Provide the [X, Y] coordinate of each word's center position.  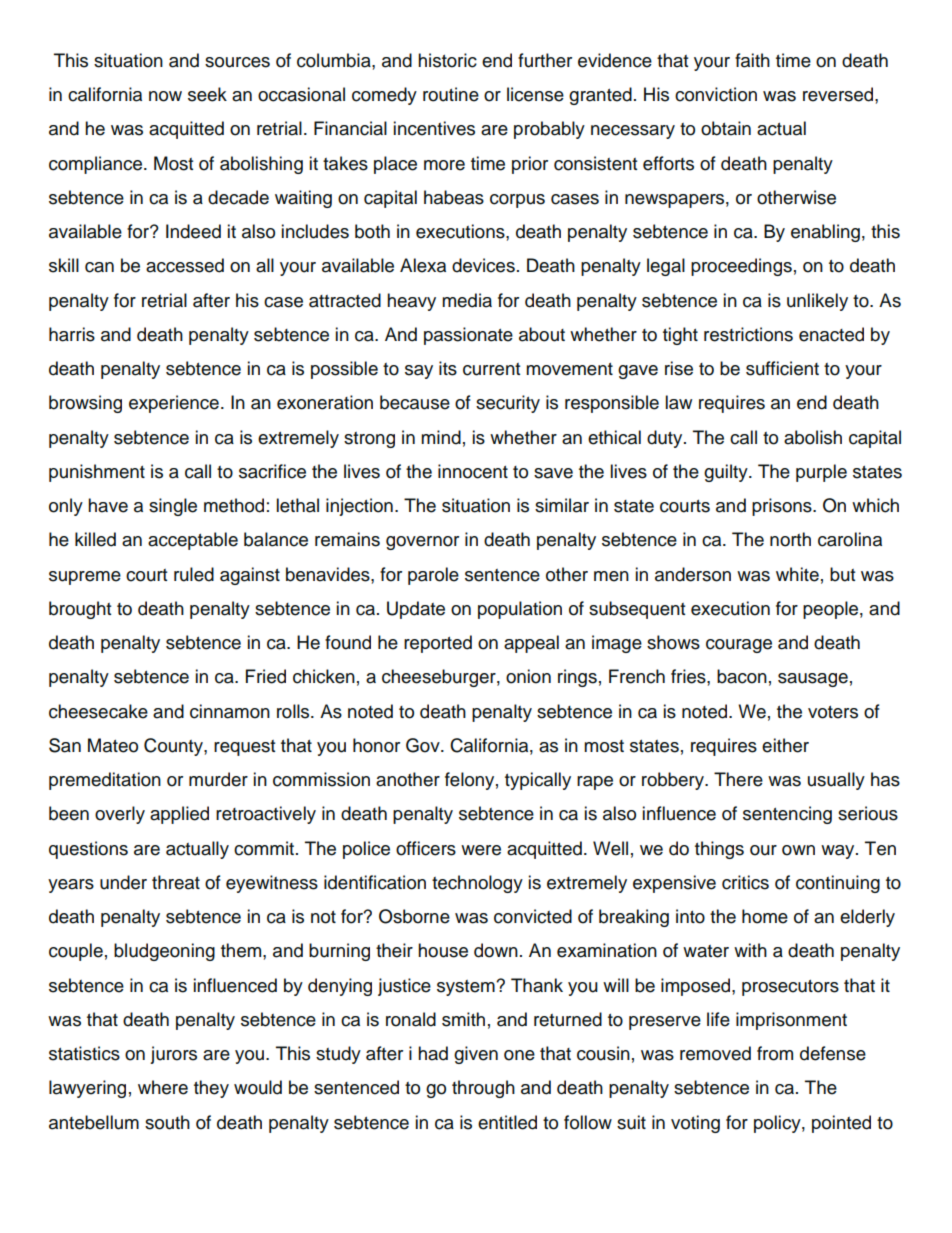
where [163, 1087]
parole [433, 576]
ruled [194, 574]
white [797, 574]
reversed [839, 94]
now [165, 96]
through [483, 1089]
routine [451, 94]
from [775, 1053]
